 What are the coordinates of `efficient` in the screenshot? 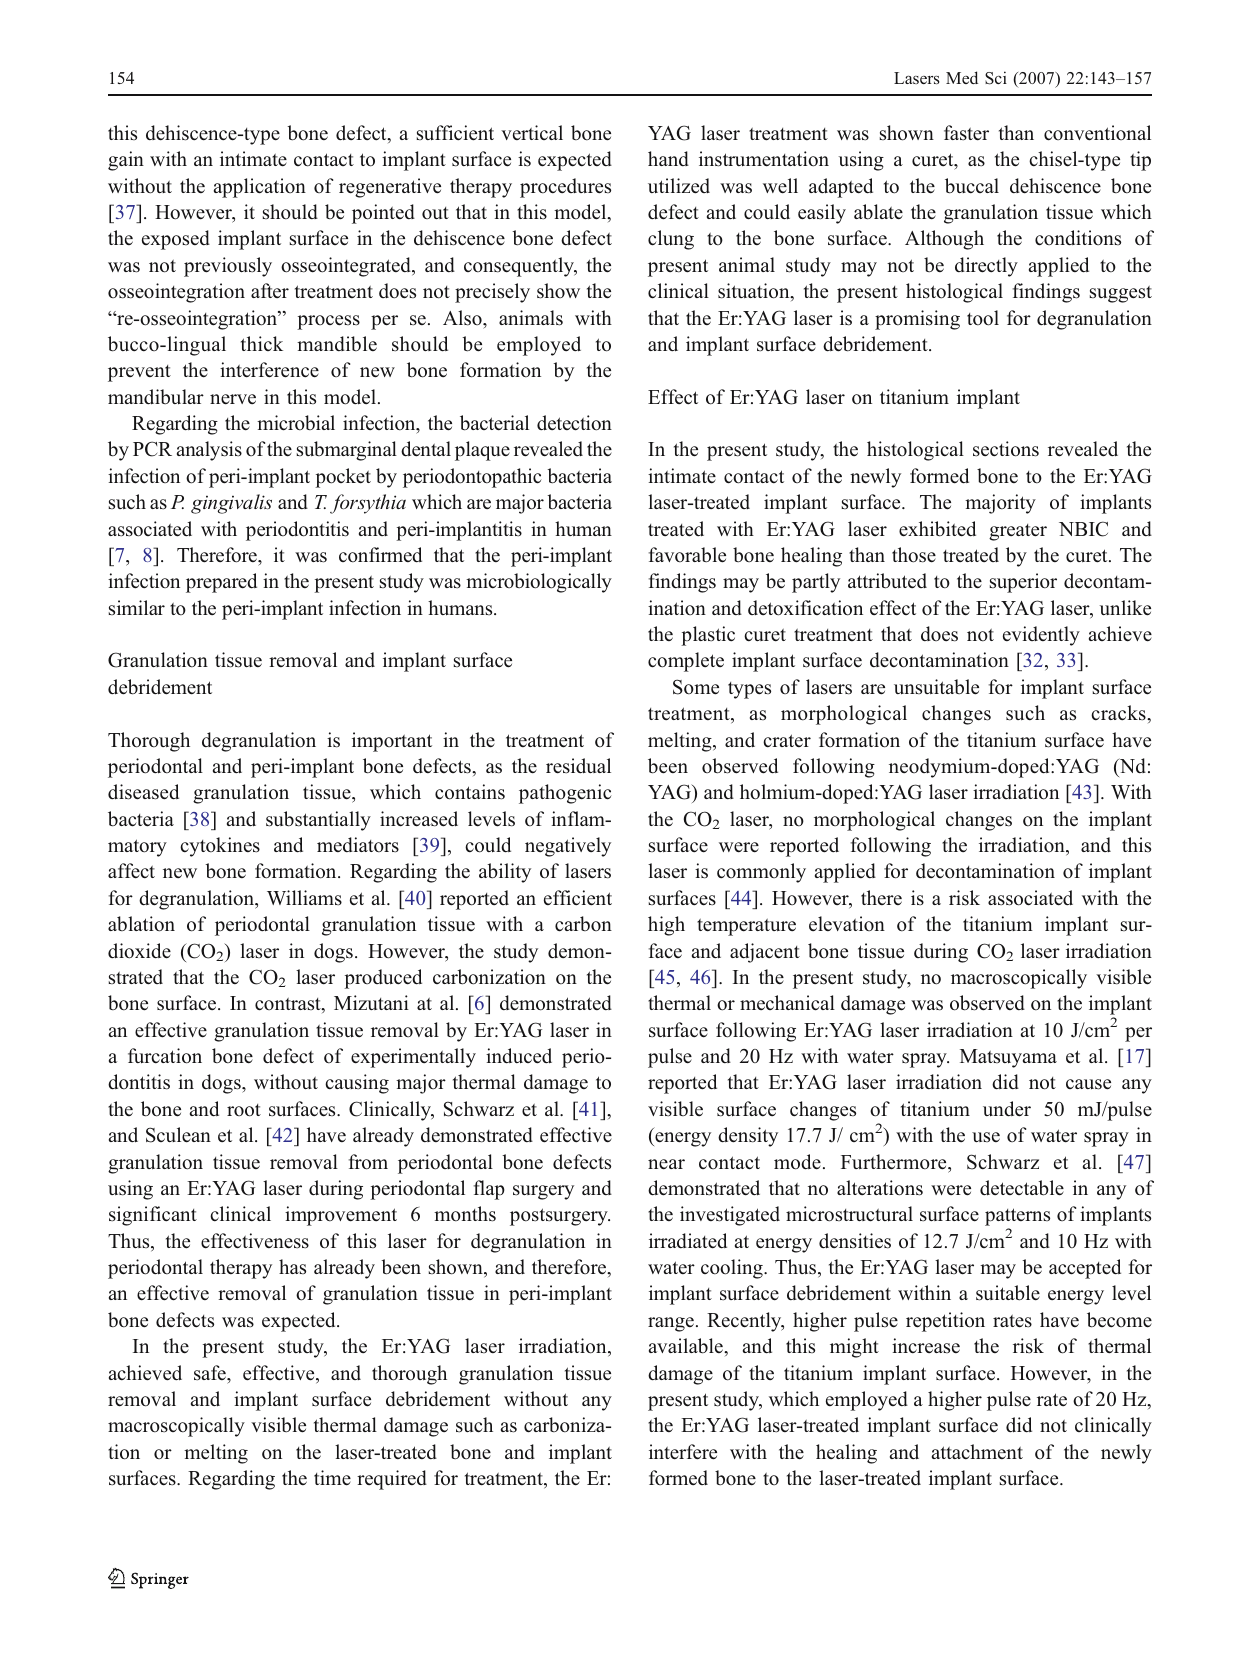 It's located at (578, 898).
